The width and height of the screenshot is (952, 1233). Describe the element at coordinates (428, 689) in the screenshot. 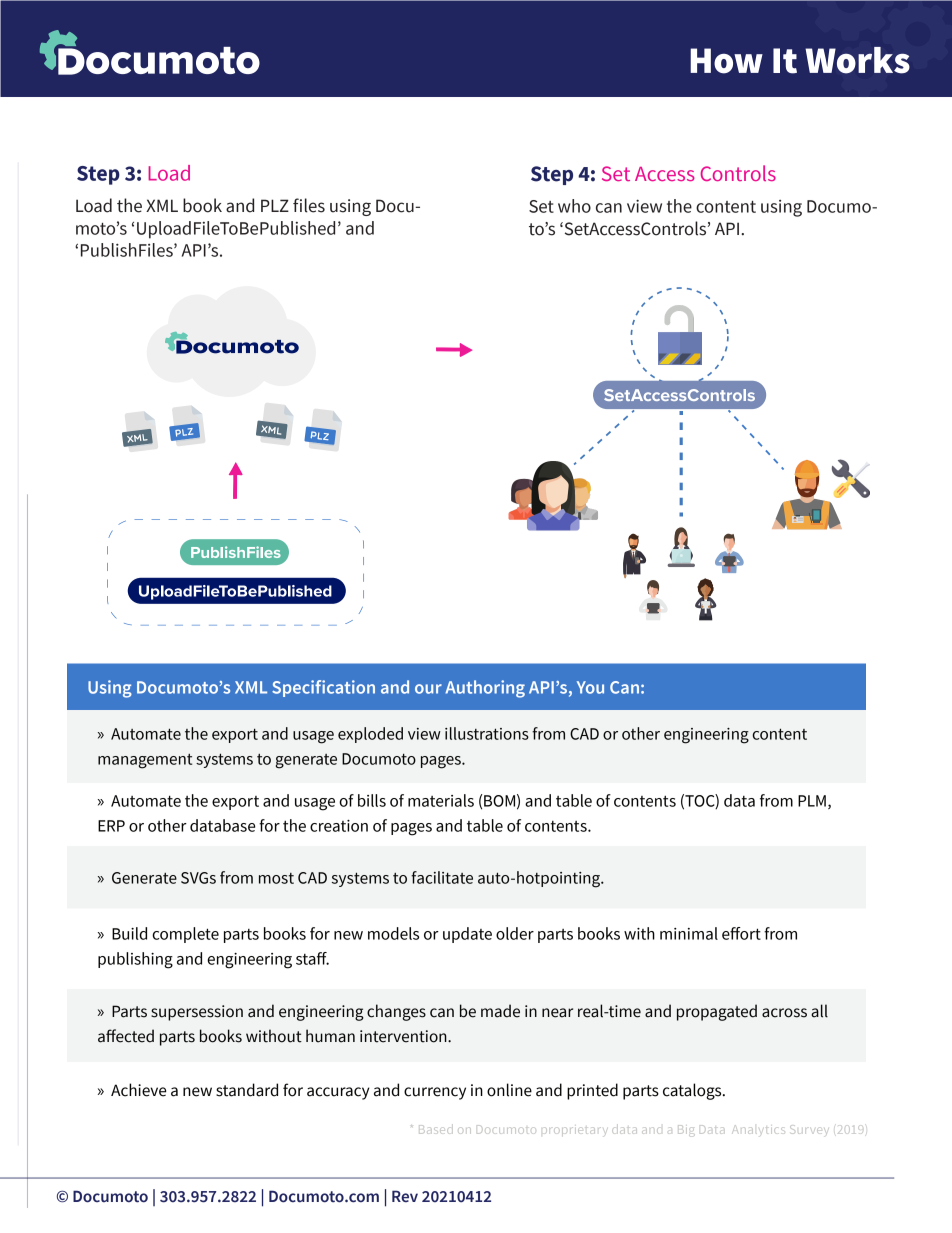

I see `our` at that location.
